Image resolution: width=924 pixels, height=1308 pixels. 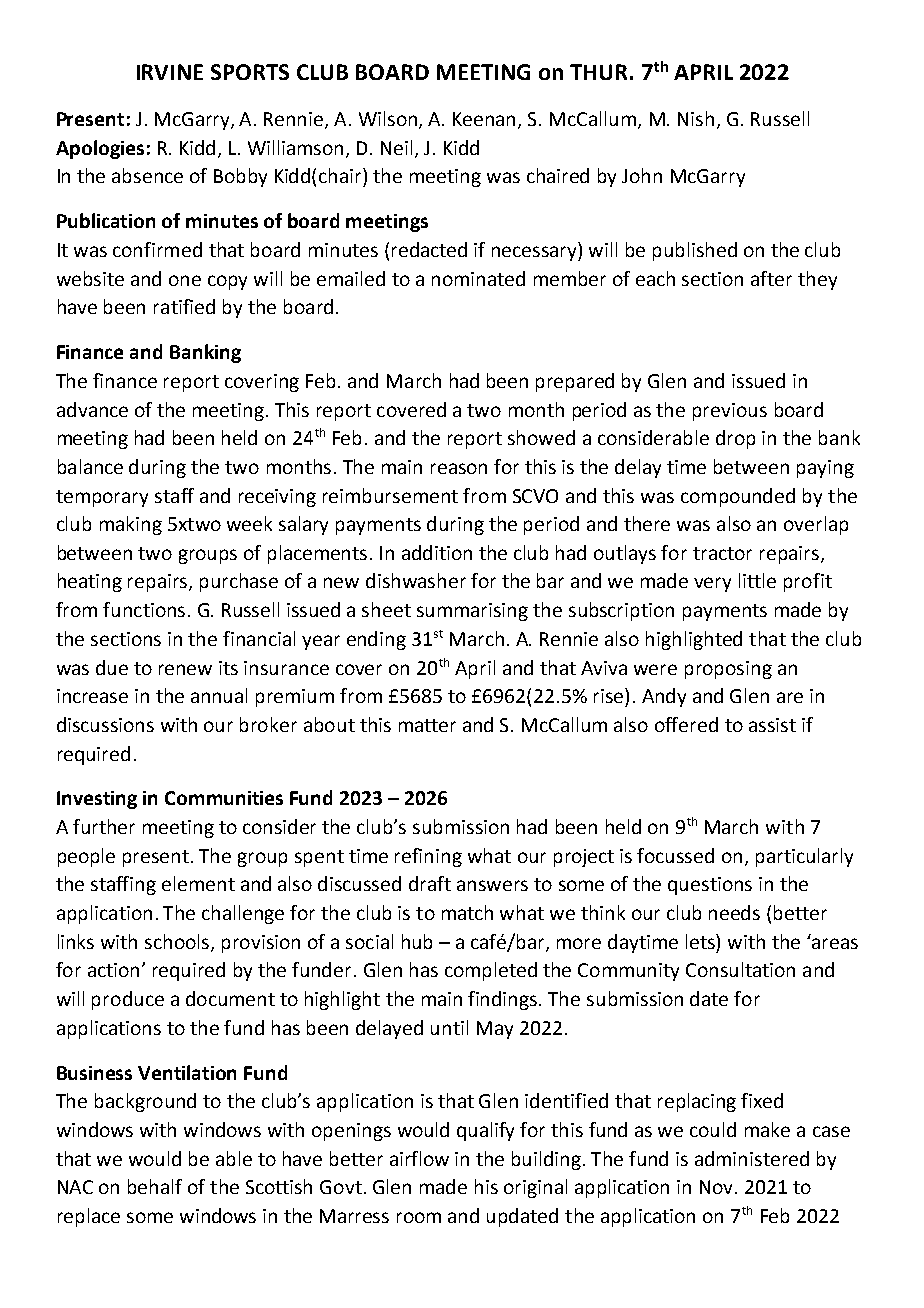 What do you see at coordinates (772, 725) in the screenshot?
I see `assist` at bounding box center [772, 725].
